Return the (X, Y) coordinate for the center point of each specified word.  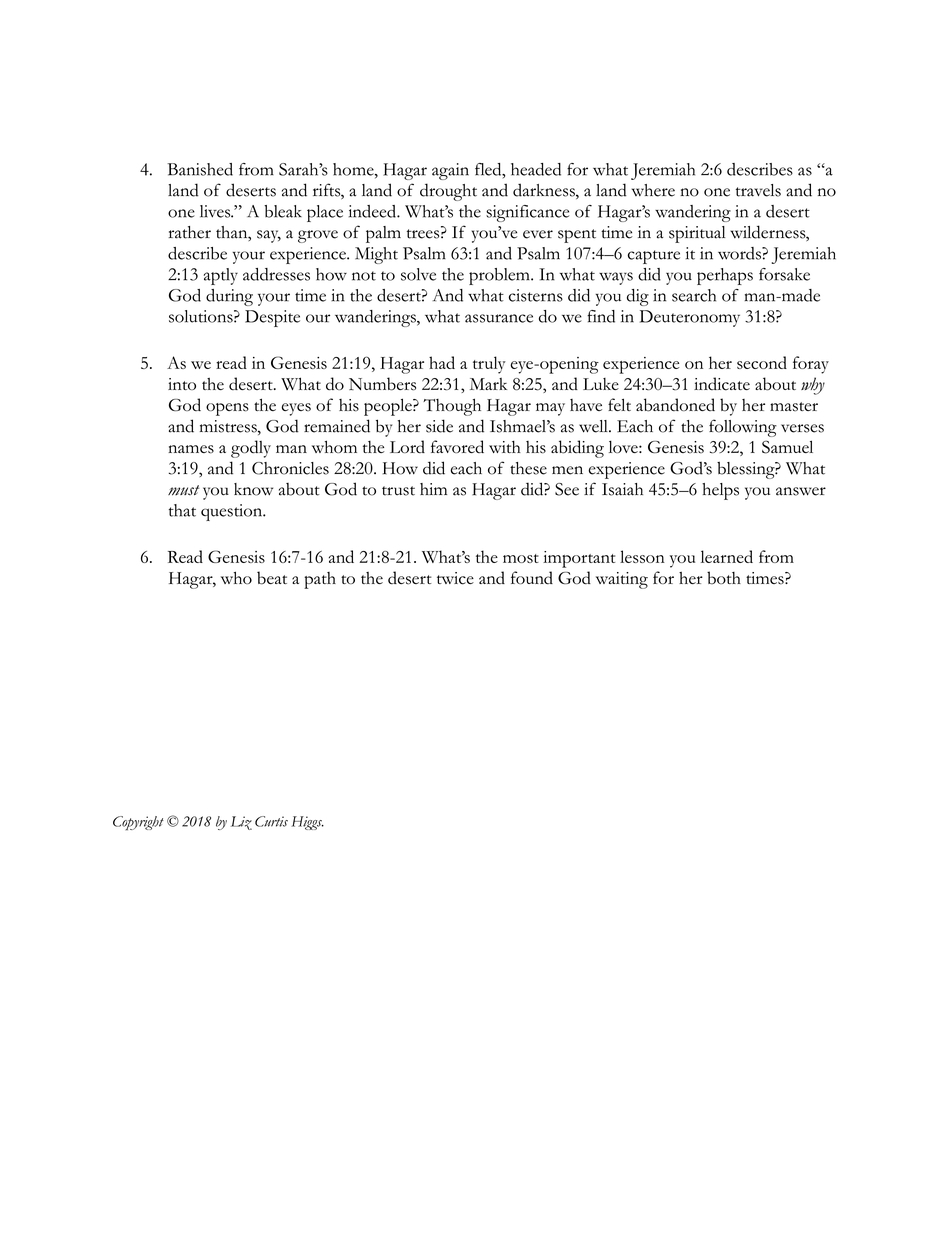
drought (448, 192)
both (724, 578)
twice (455, 578)
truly (489, 365)
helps (720, 491)
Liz (241, 823)
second (762, 362)
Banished (200, 169)
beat (272, 578)
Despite (272, 318)
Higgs (307, 823)
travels (758, 190)
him (433, 489)
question (233, 512)
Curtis (271, 821)
